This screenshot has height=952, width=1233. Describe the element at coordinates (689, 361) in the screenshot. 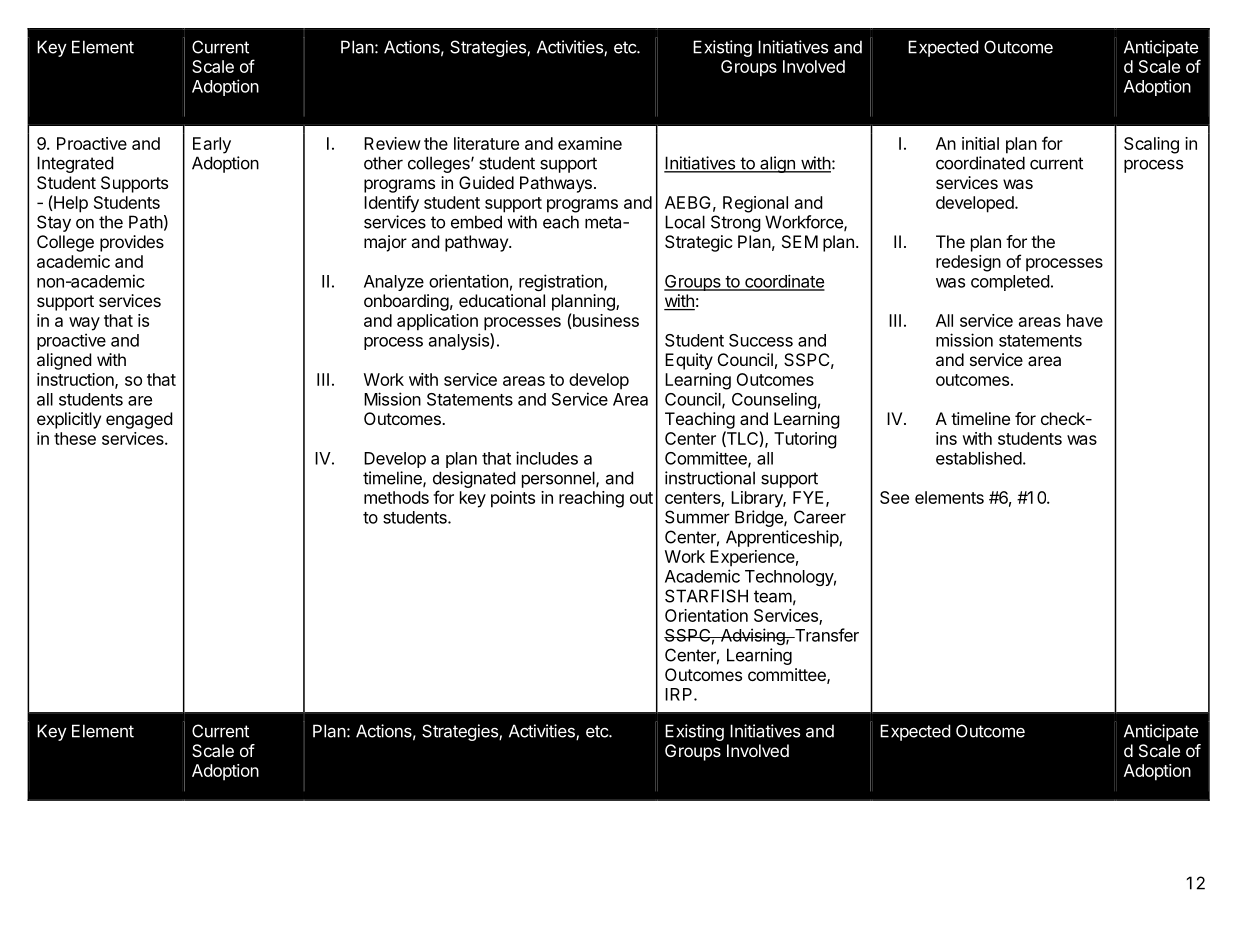

I see `Equity` at that location.
